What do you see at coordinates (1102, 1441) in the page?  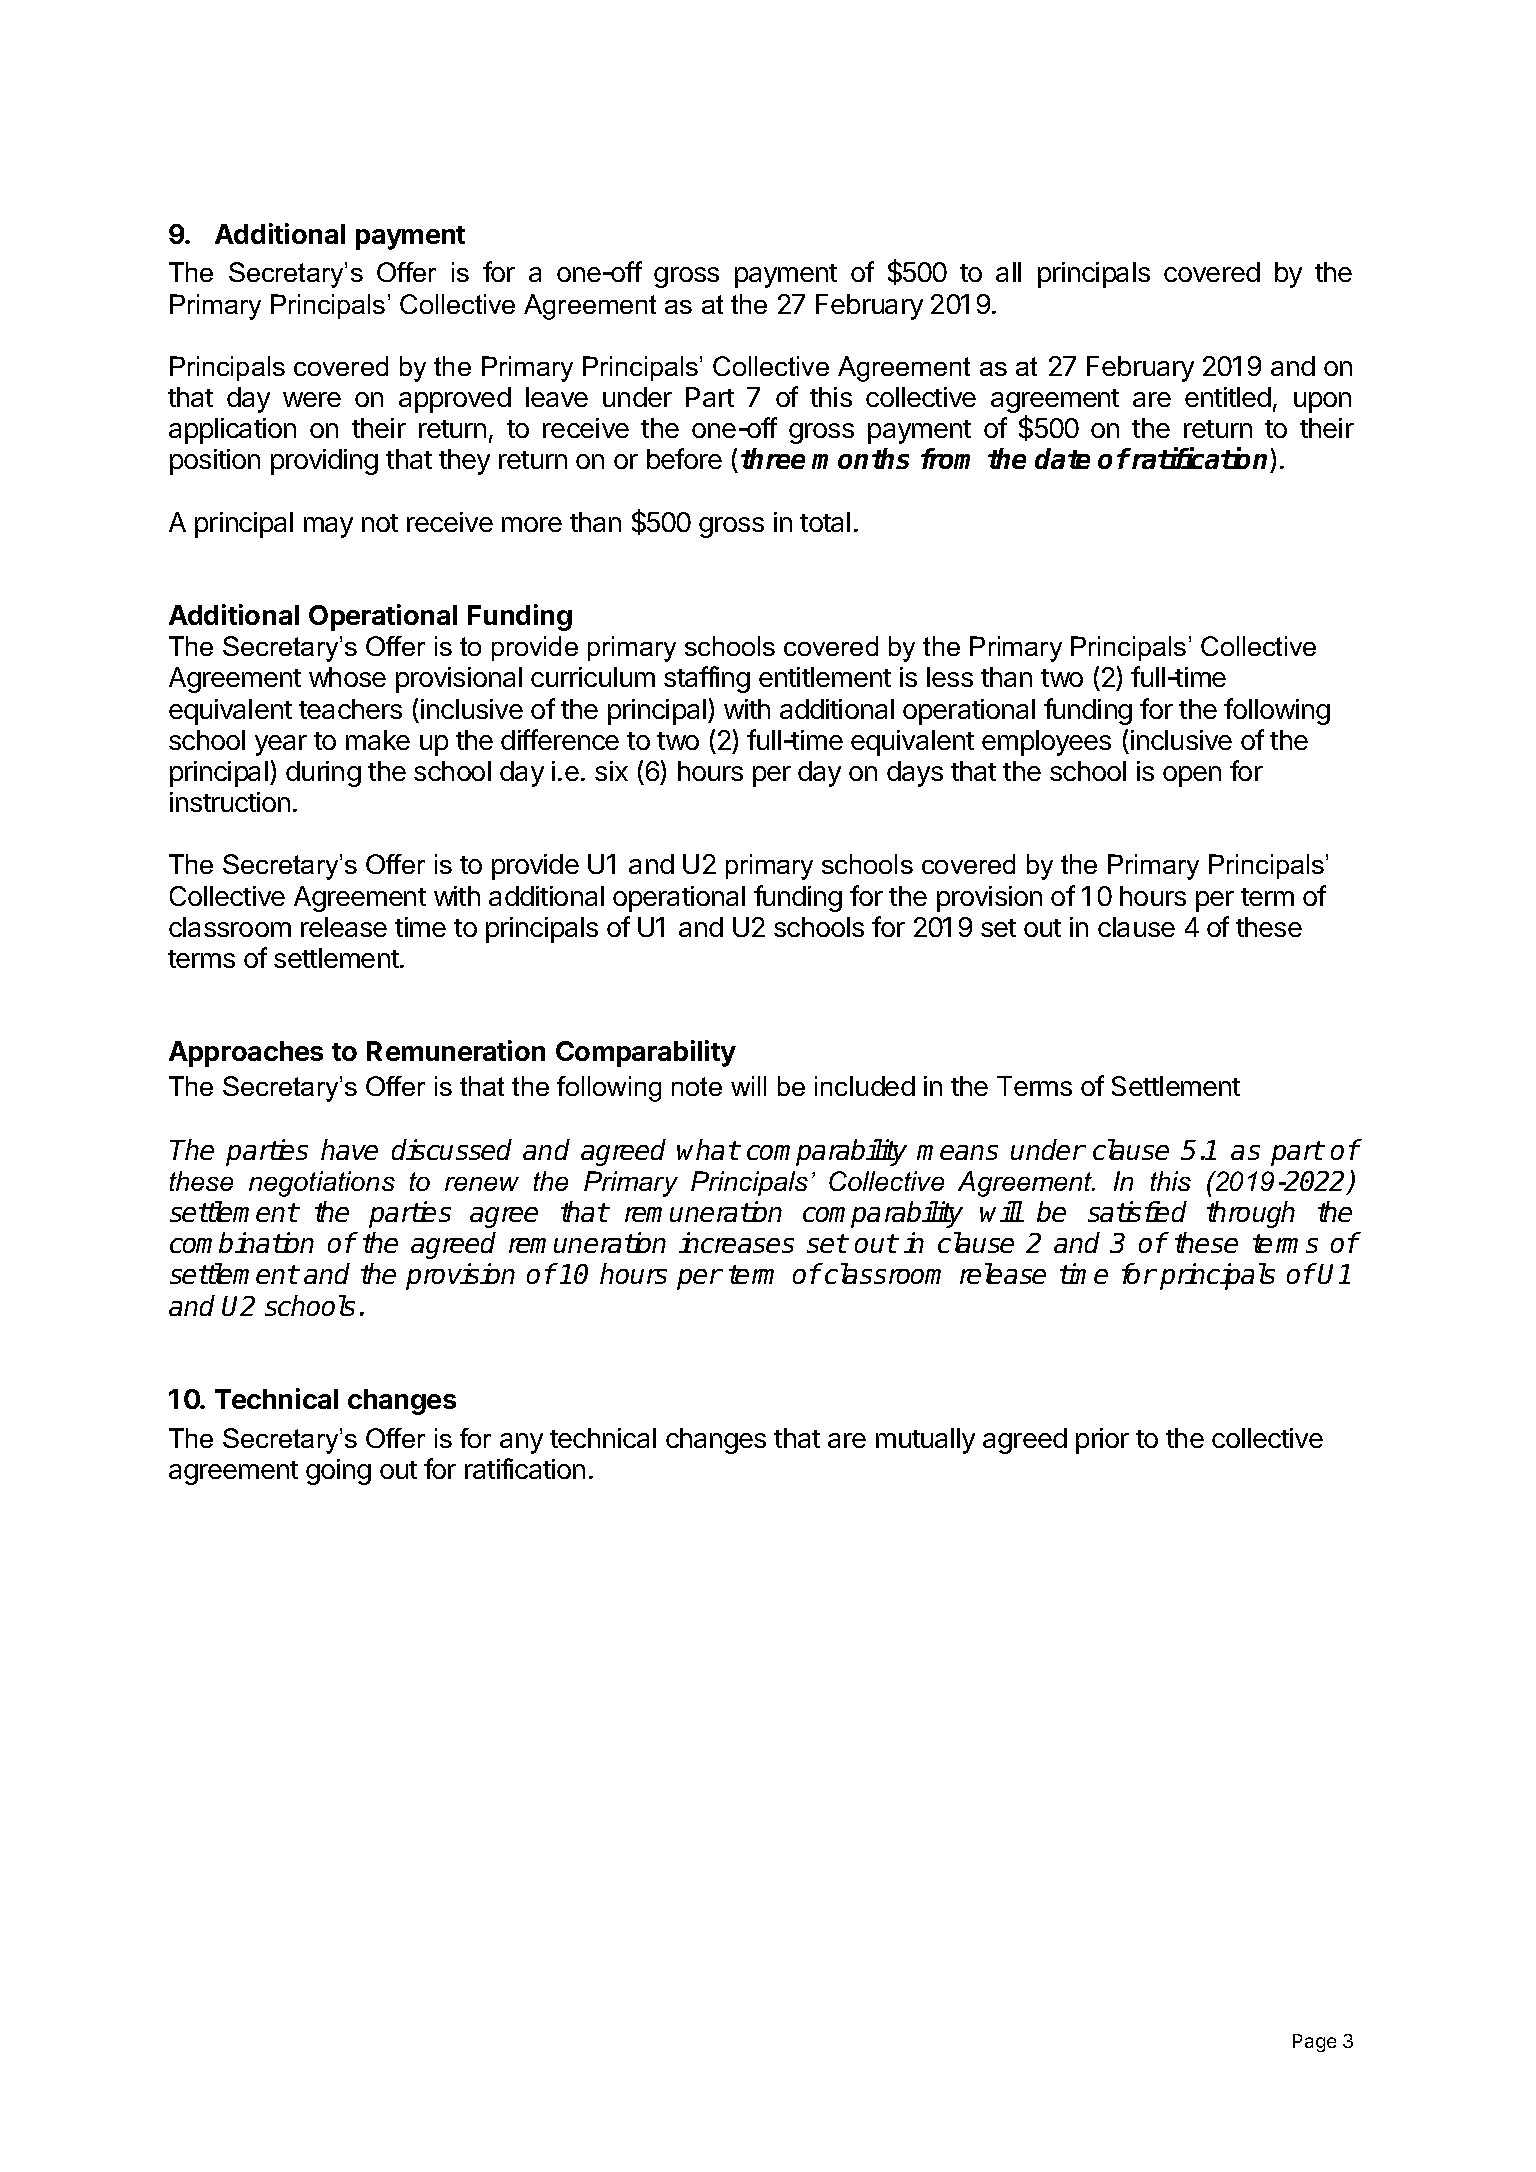 I see `prior` at bounding box center [1102, 1441].
